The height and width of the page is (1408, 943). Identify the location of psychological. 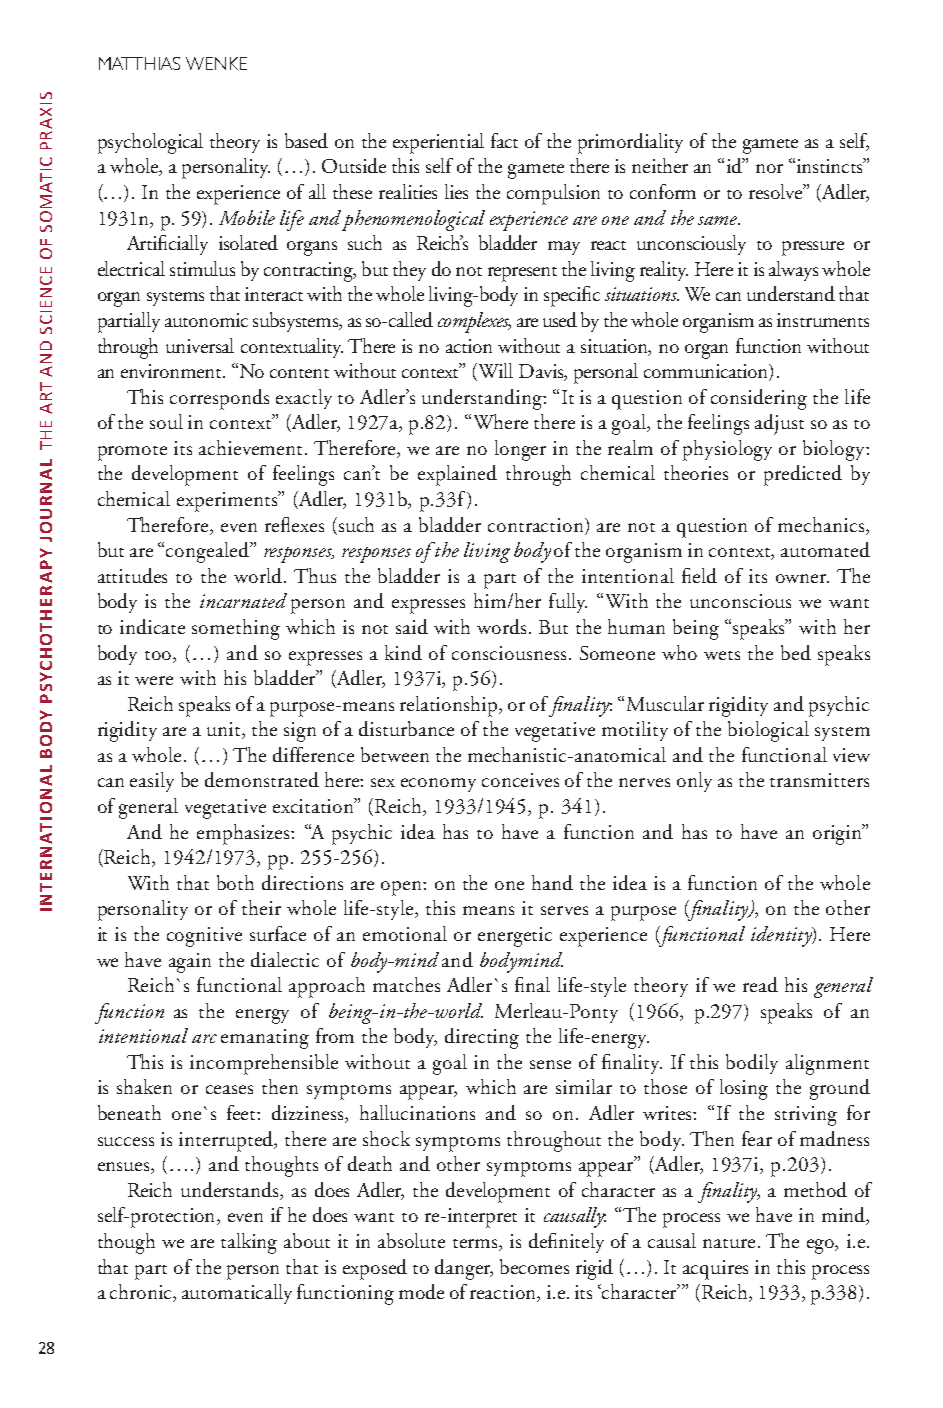
(150, 143).
